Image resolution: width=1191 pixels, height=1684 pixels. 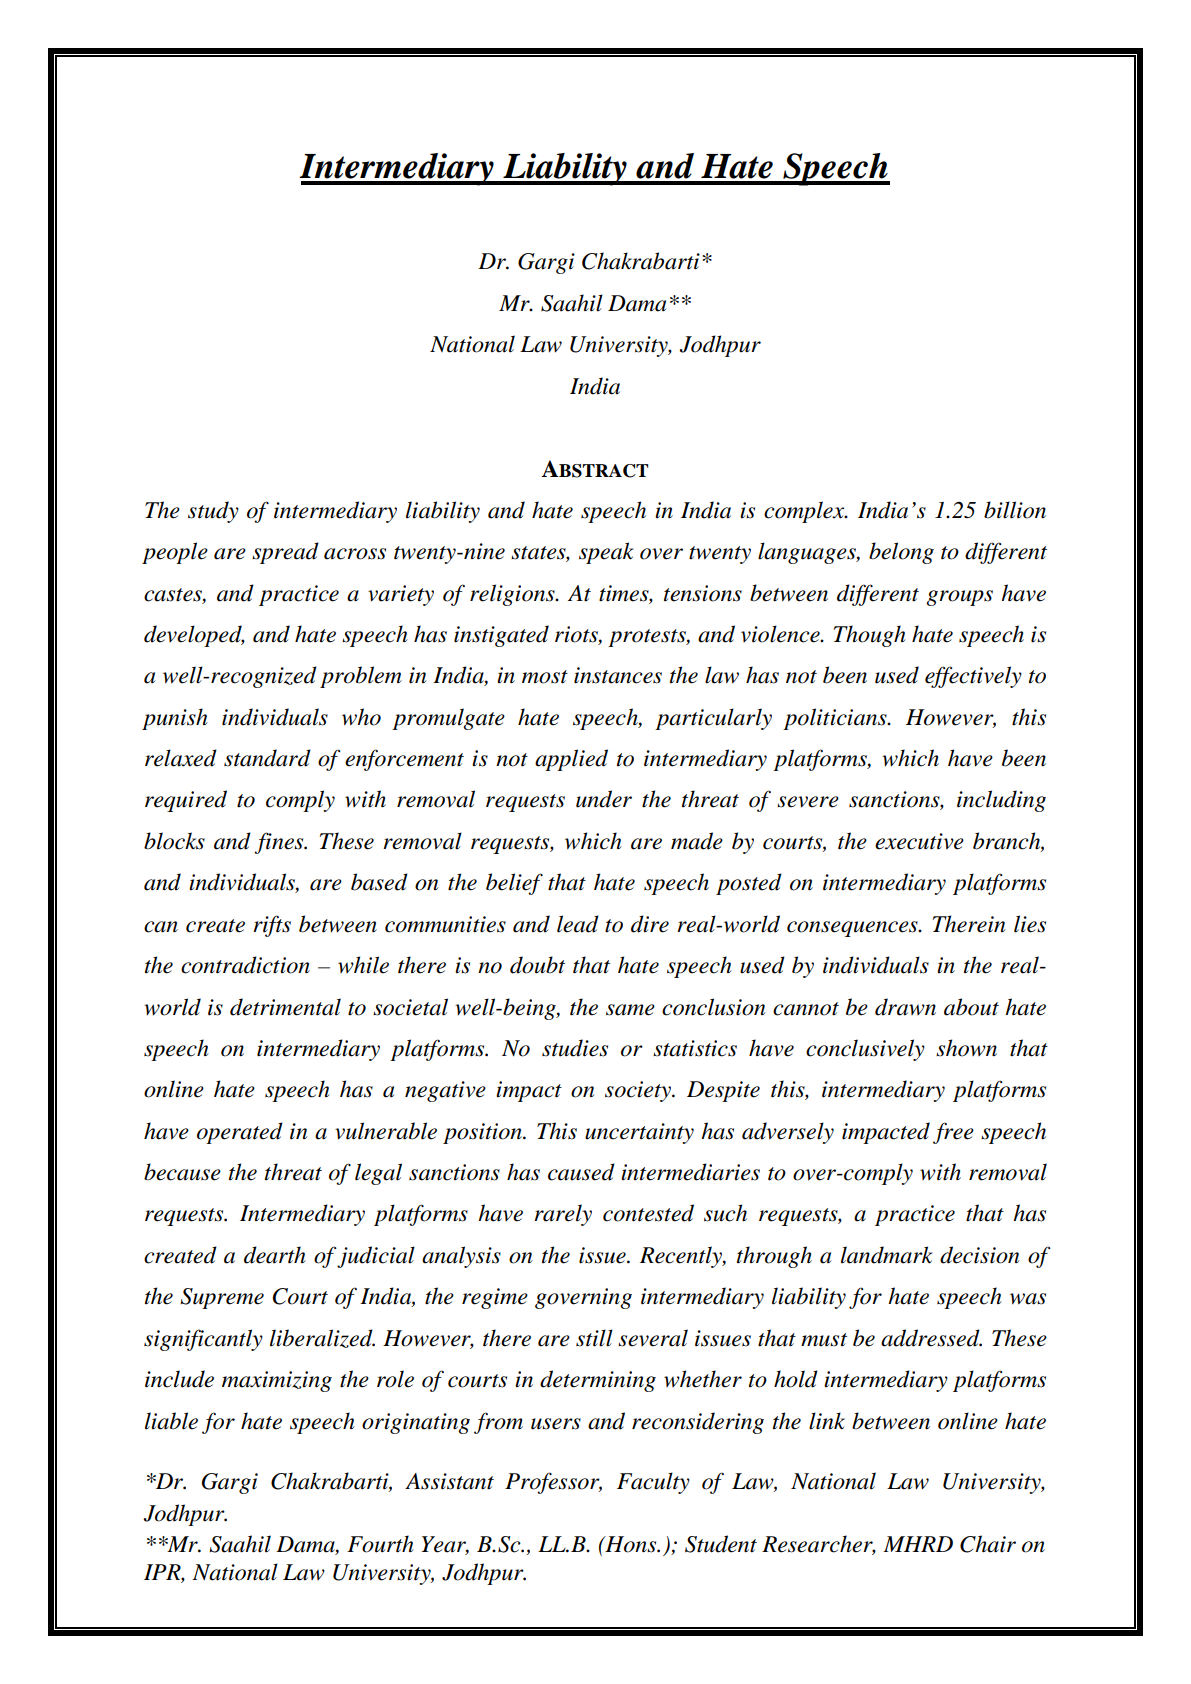 I want to click on belong, so click(x=901, y=553).
